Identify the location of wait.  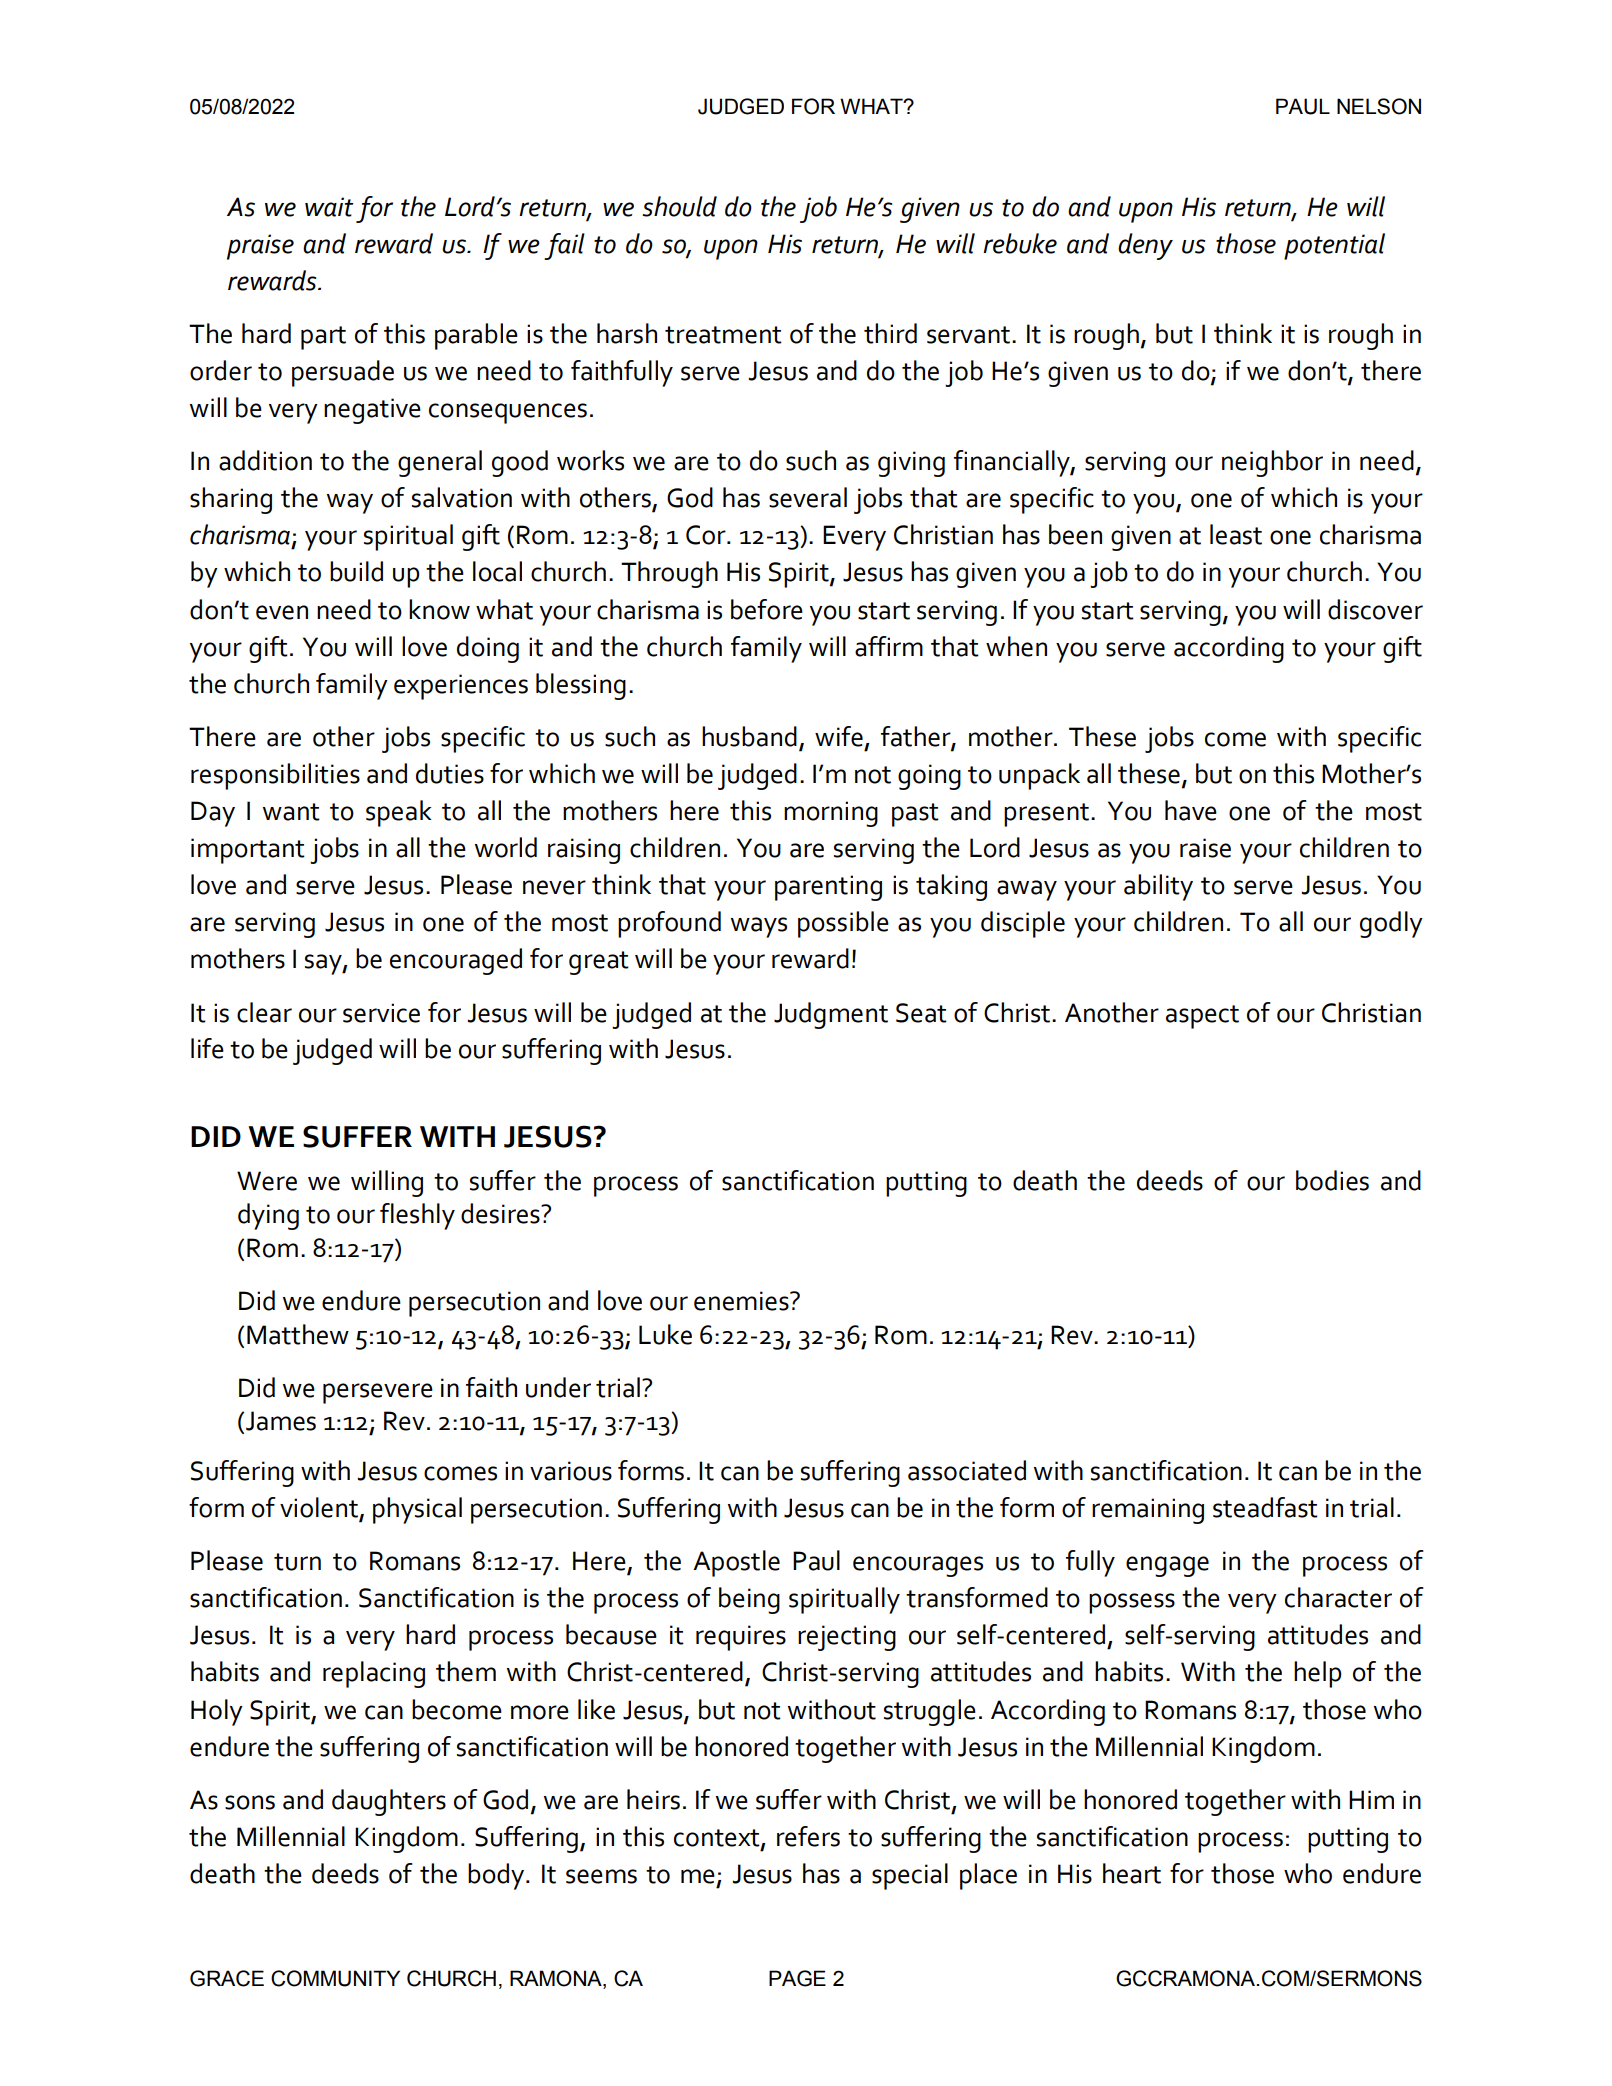
(329, 207).
